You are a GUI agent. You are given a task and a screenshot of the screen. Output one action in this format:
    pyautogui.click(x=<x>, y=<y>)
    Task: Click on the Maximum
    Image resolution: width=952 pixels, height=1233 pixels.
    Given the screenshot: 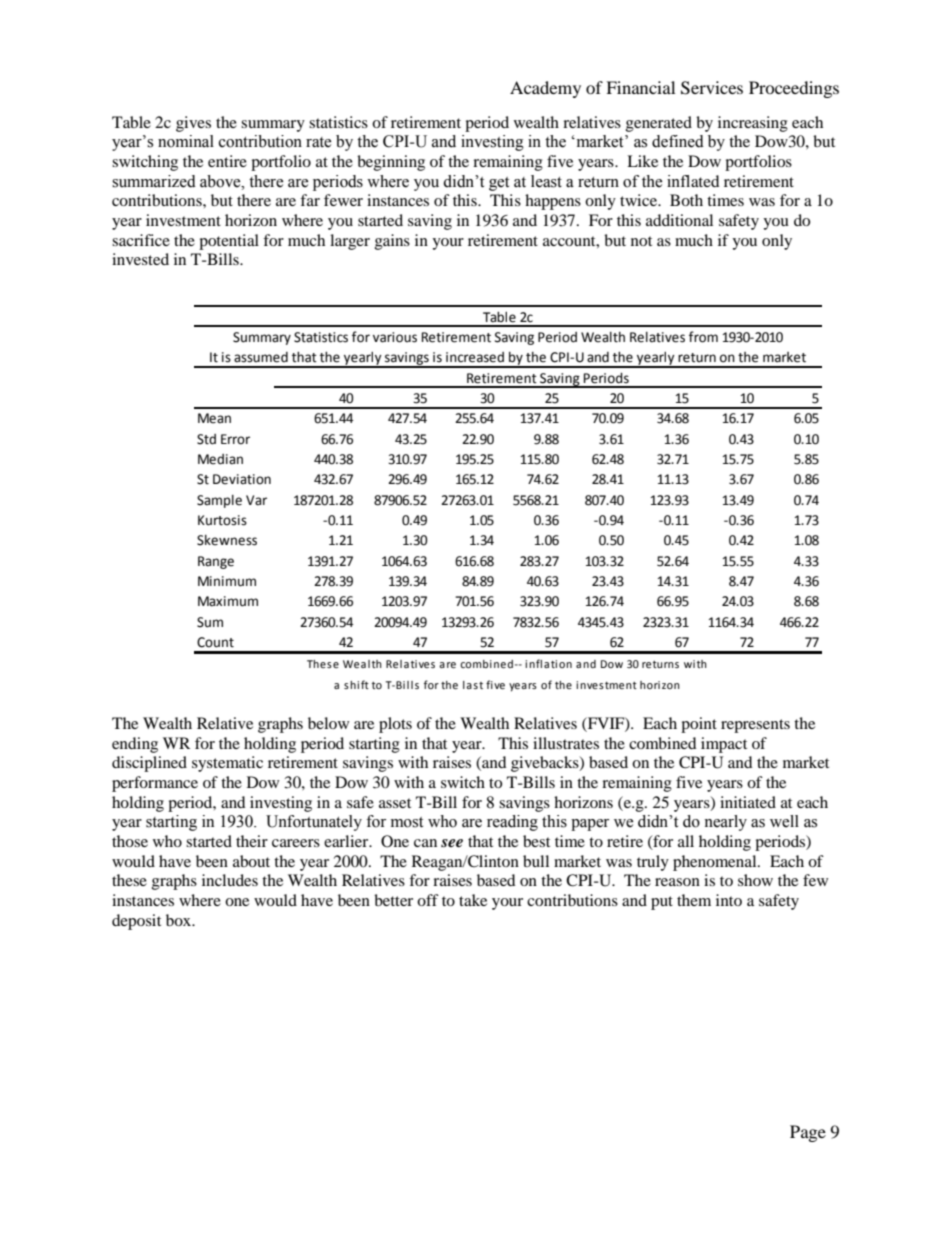 What is the action you would take?
    pyautogui.click(x=228, y=601)
